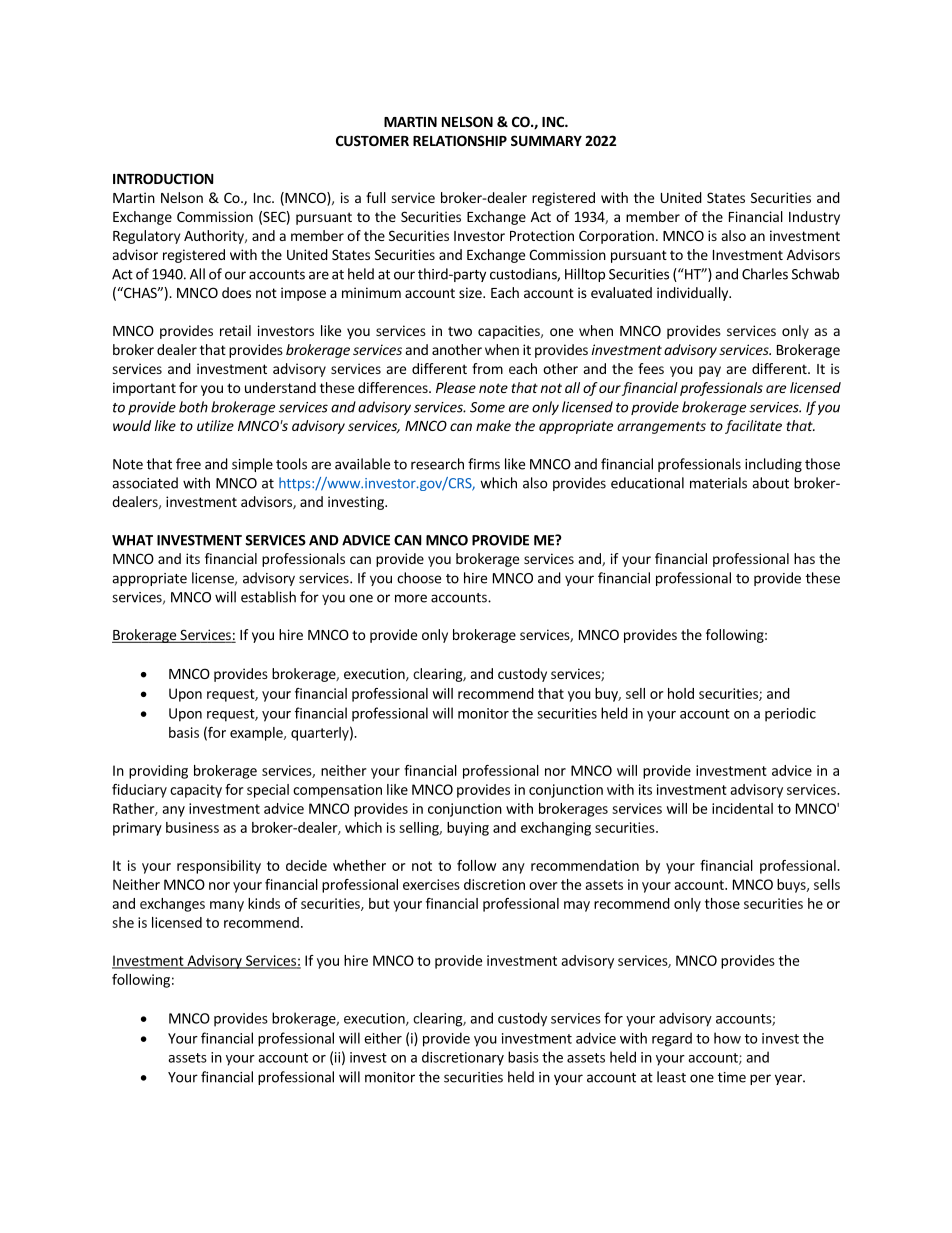  Describe the element at coordinates (193, 407) in the screenshot. I see `both` at that location.
